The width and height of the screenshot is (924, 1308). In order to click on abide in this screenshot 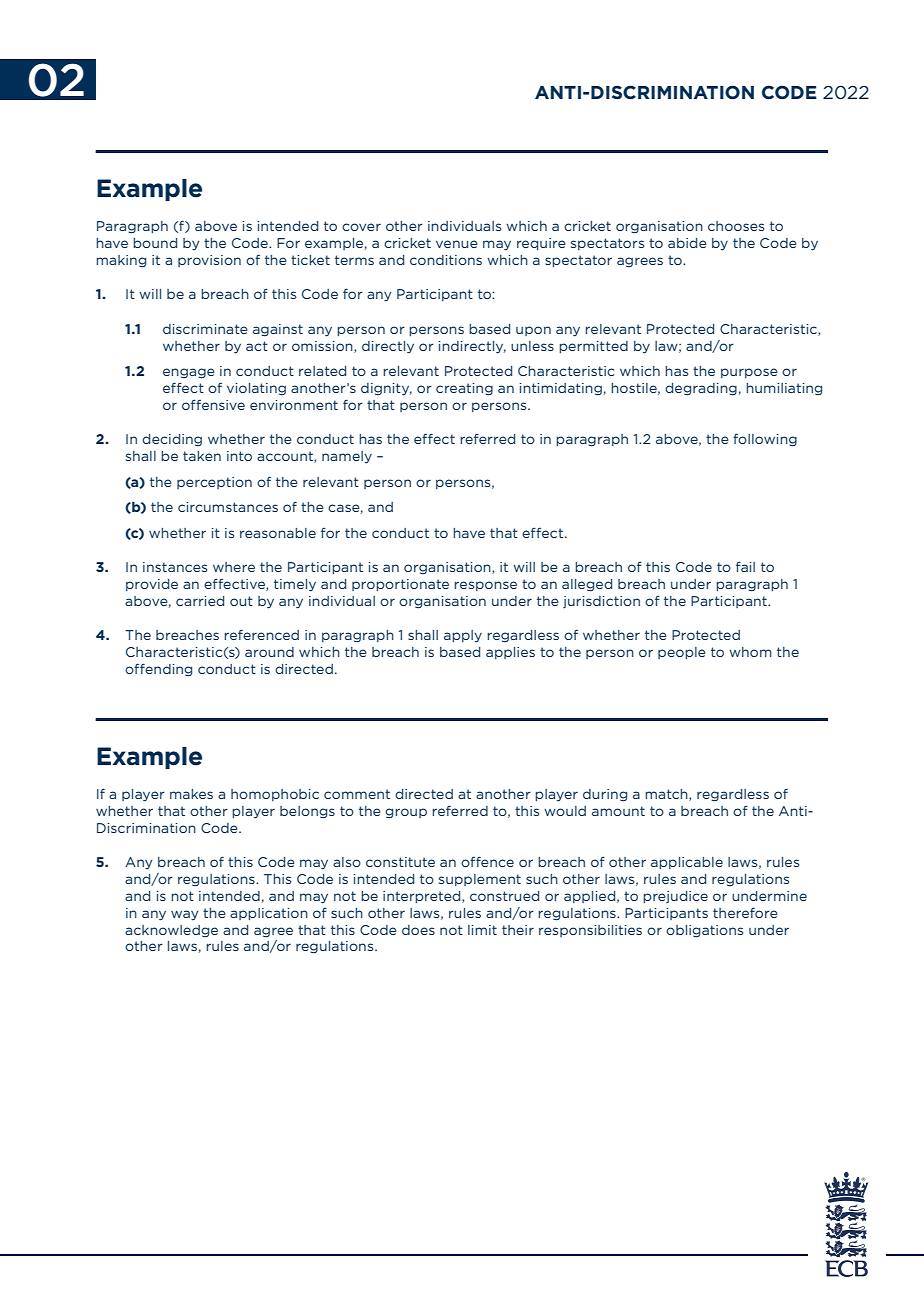, I will do `click(687, 243)`.
